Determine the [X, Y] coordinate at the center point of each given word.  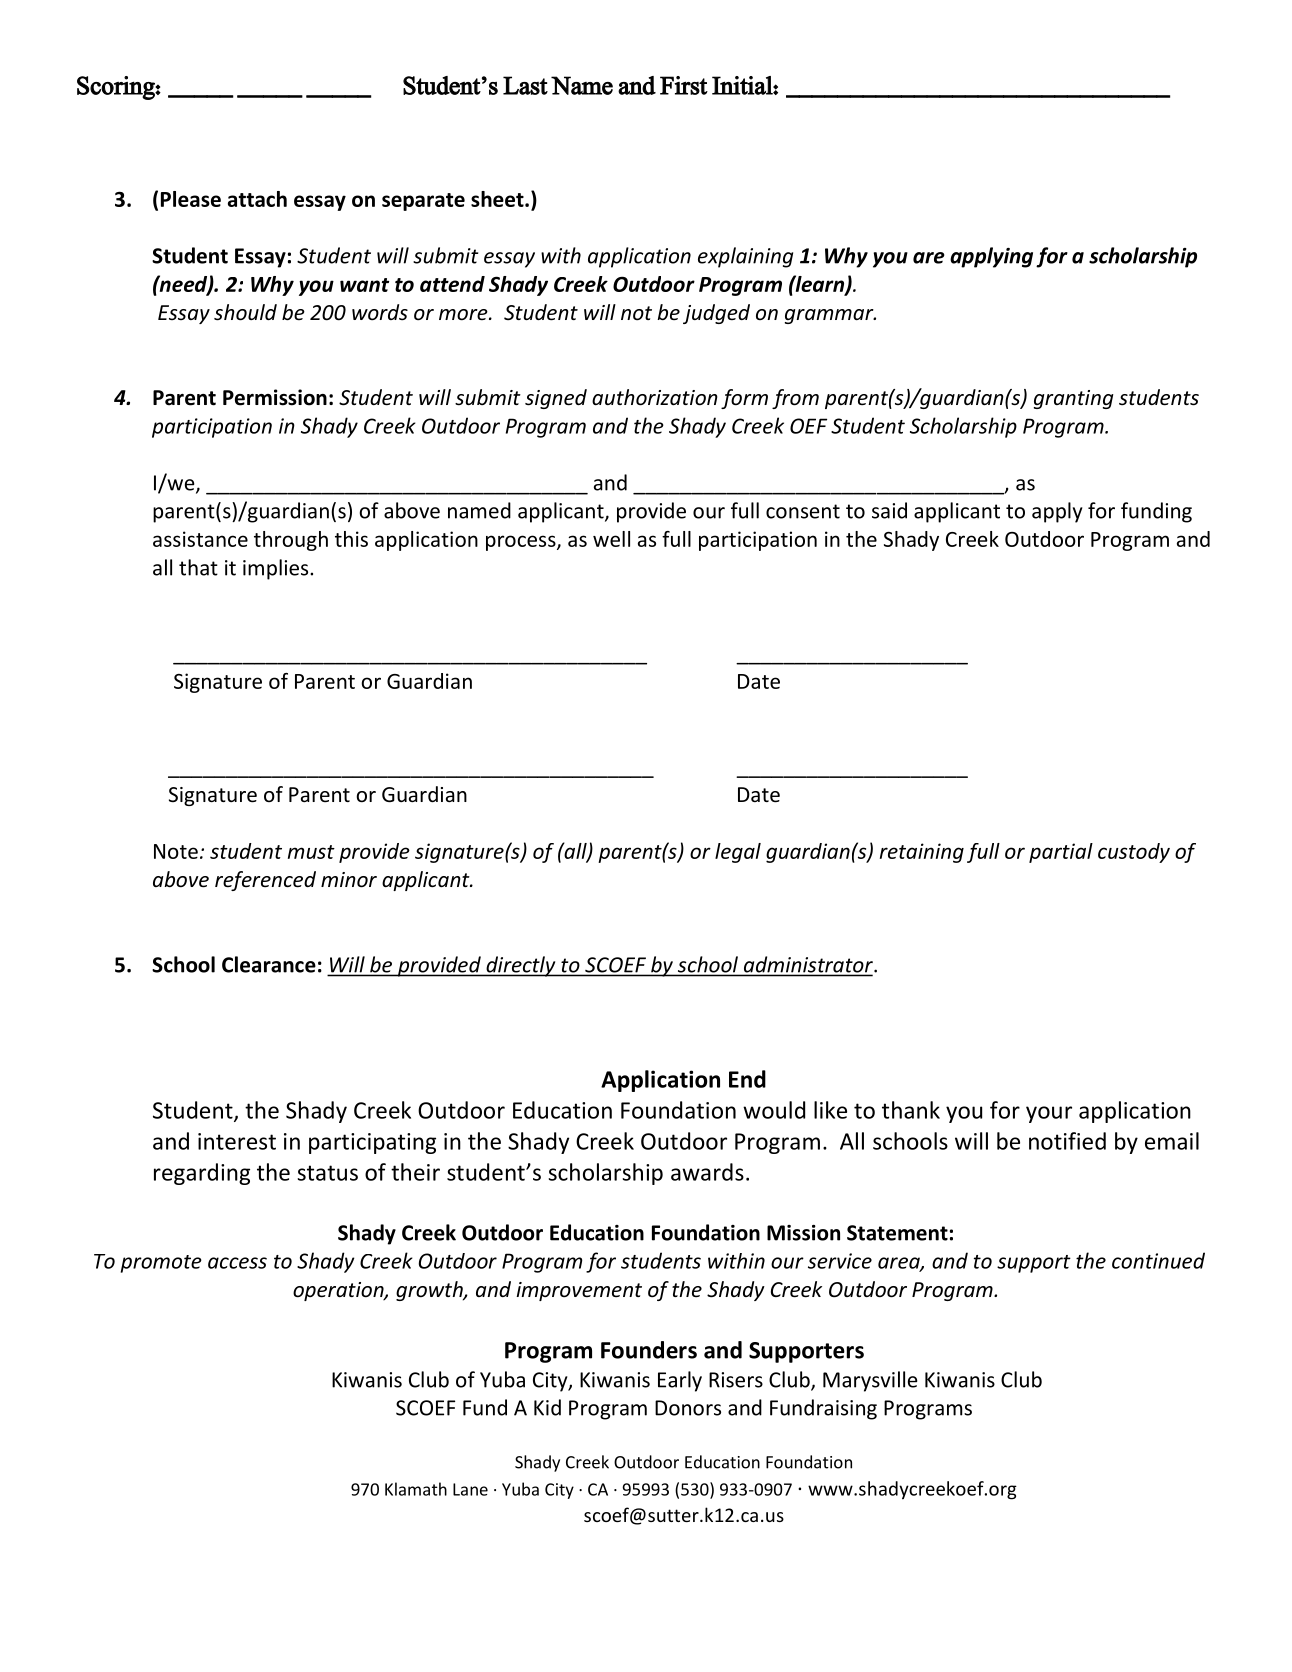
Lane [470, 1489]
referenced [265, 881]
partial [1061, 853]
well [611, 539]
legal [738, 853]
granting [1074, 399]
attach [257, 199]
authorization [655, 397]
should [245, 312]
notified [1067, 1141]
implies [277, 569]
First [684, 85]
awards [707, 1172]
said [889, 510]
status [327, 1173]
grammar [830, 316]
